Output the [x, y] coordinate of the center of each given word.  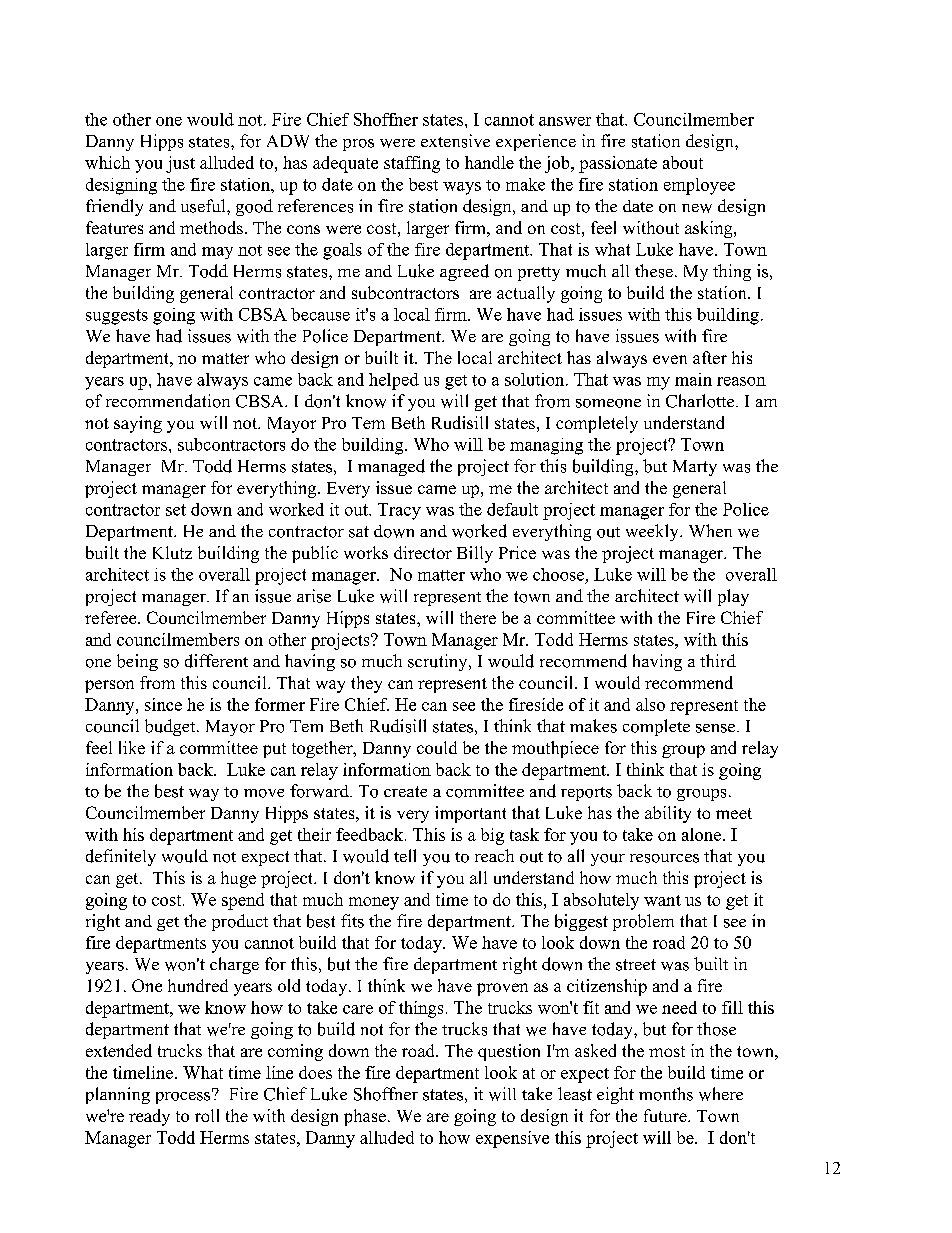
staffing [412, 164]
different [216, 661]
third [718, 660]
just [180, 164]
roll [207, 1115]
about [683, 162]
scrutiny [439, 662]
